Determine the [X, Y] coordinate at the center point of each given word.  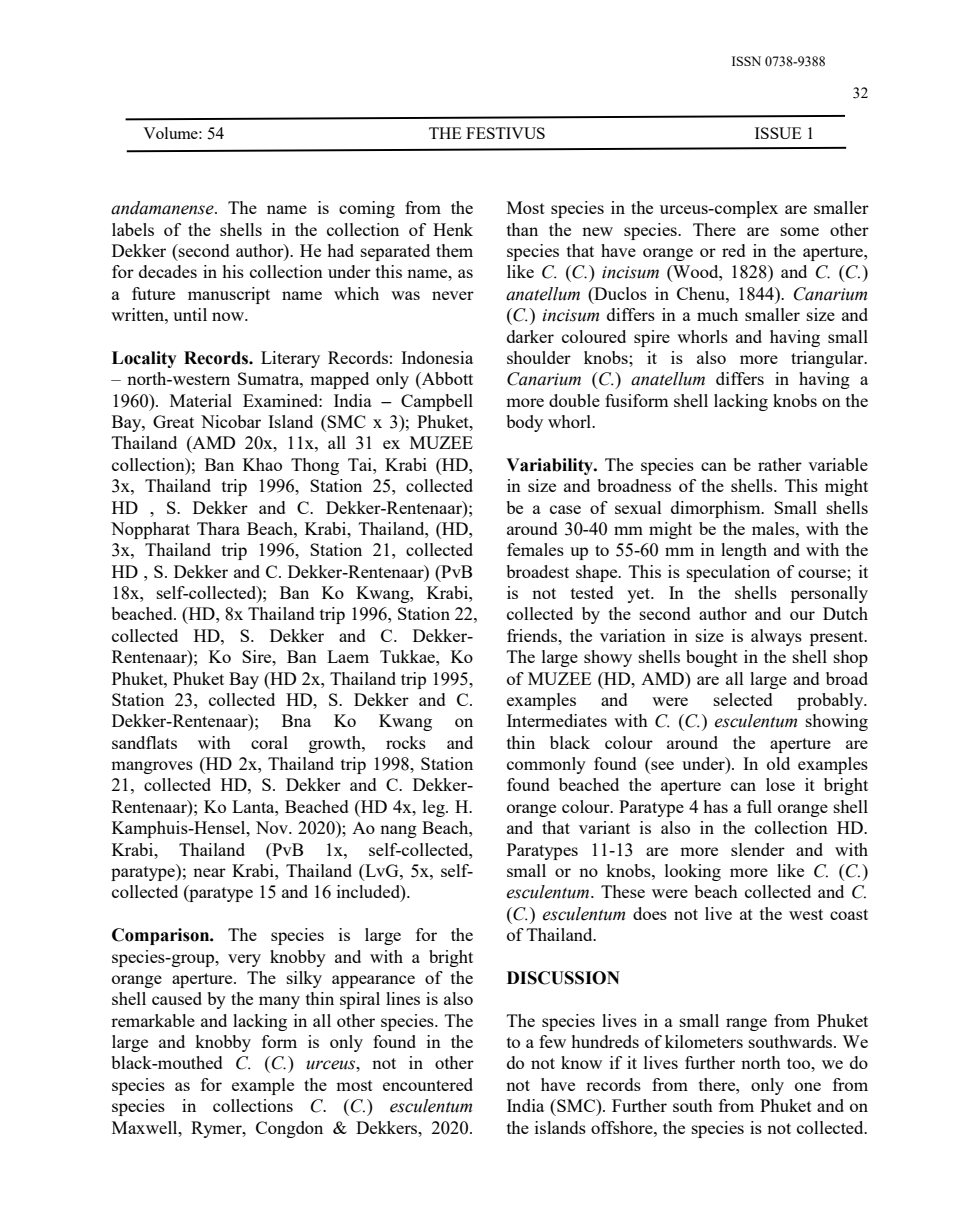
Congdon [289, 1129]
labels [133, 229]
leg [435, 808]
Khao [262, 464]
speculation [728, 573]
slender [758, 849]
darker [530, 336]
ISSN [746, 61]
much [717, 314]
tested [592, 592]
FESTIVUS [505, 133]
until [190, 314]
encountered [428, 1084]
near [209, 872]
